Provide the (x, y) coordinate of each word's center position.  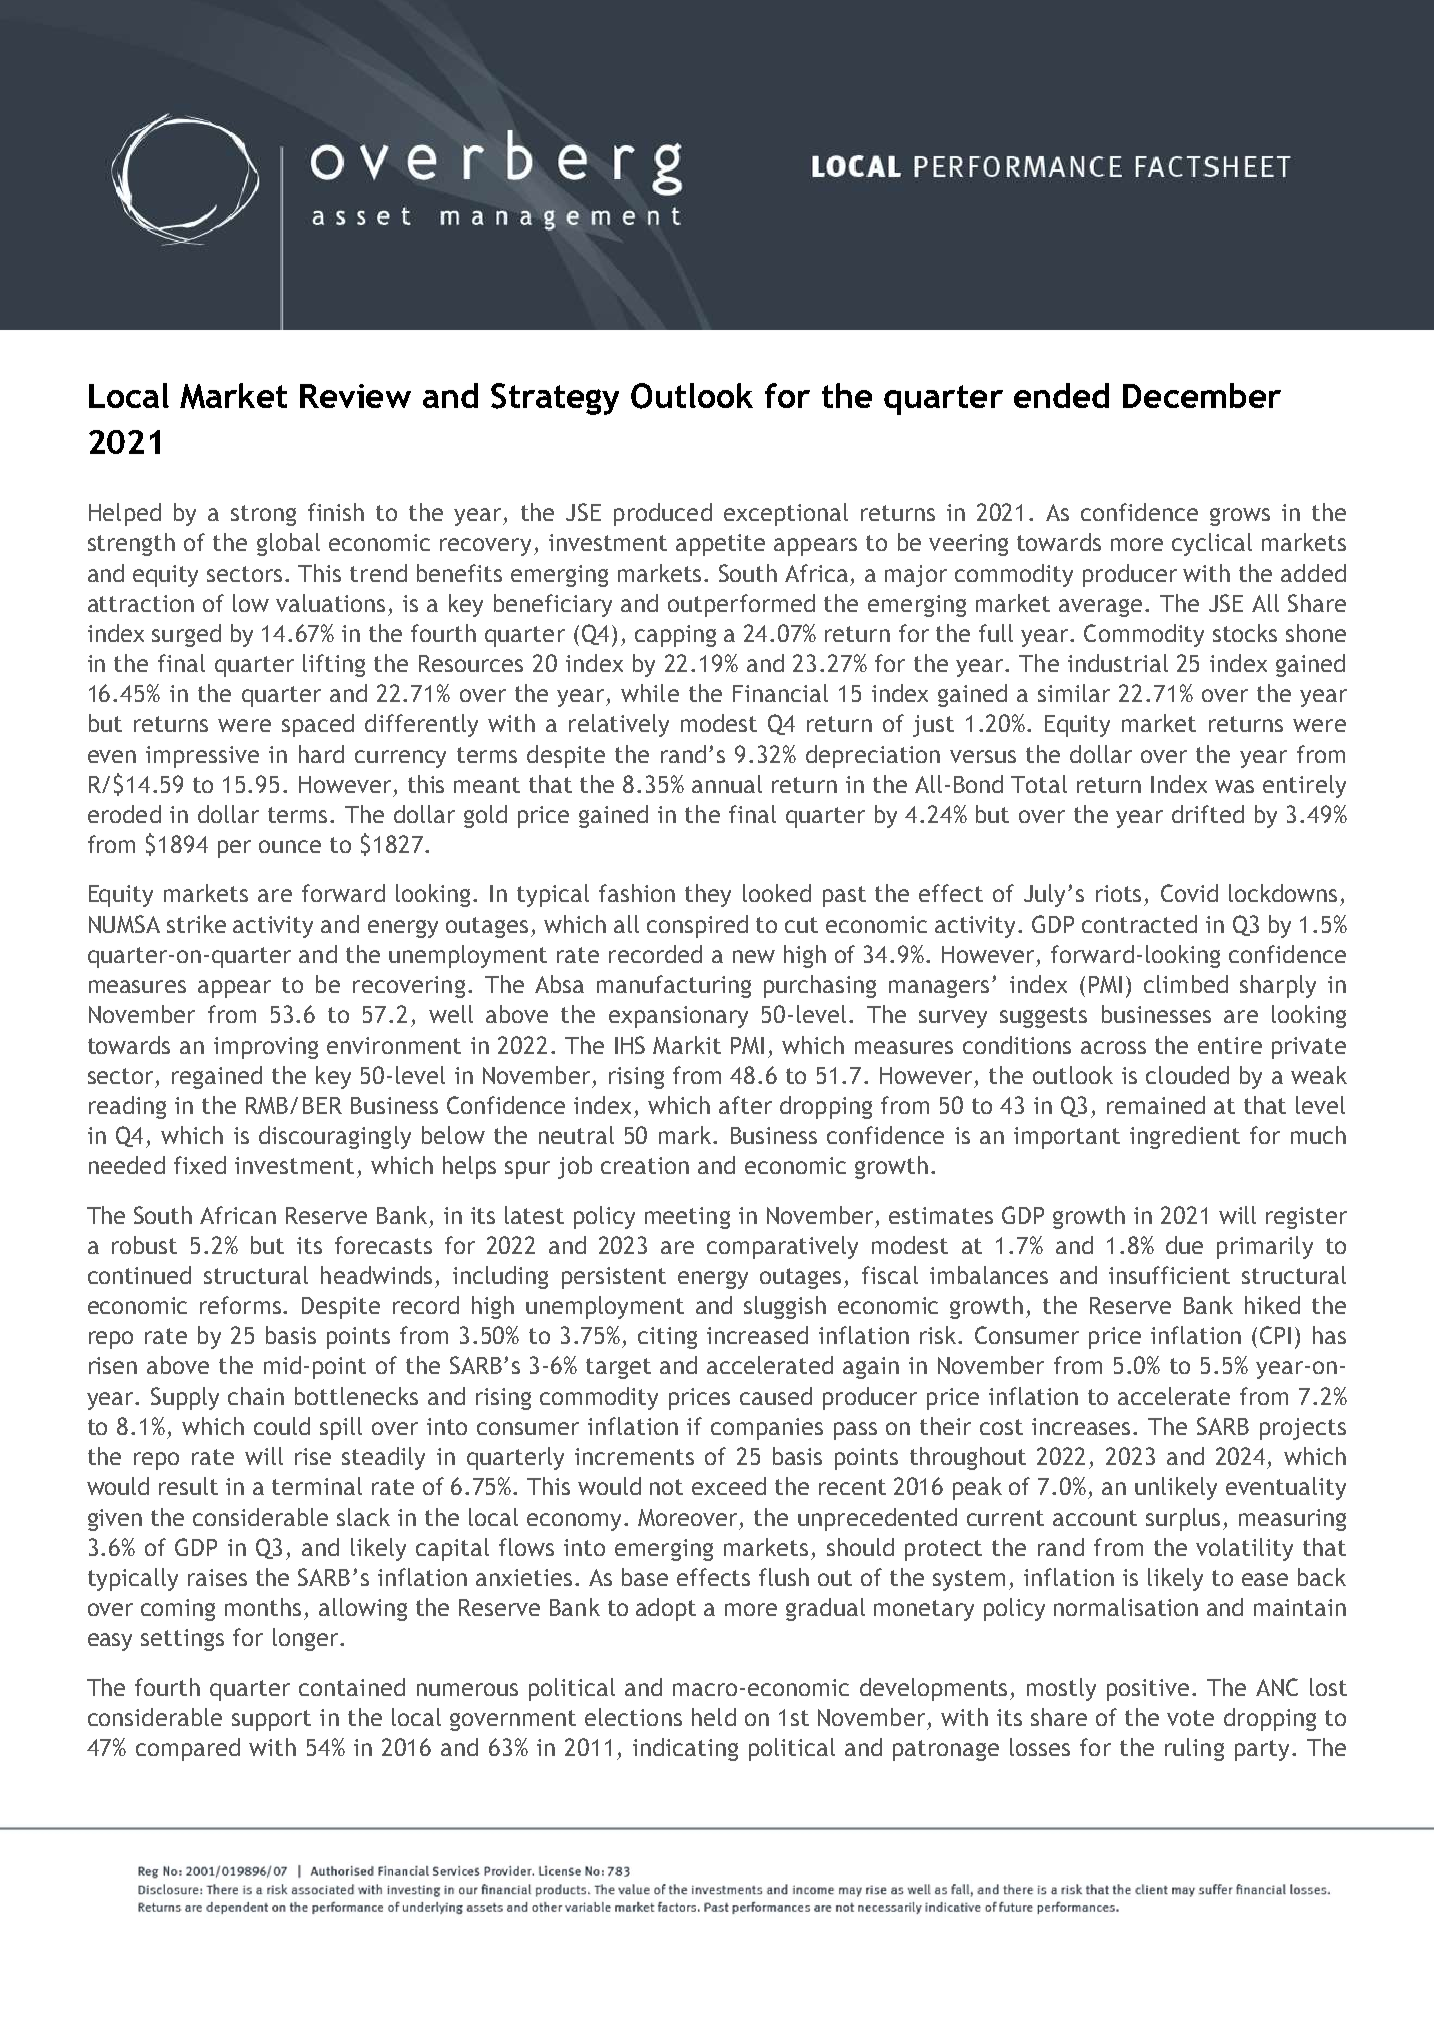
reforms (242, 1305)
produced (663, 514)
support (271, 1720)
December (1202, 395)
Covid (1189, 893)
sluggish (785, 1307)
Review (355, 396)
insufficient (1169, 1275)
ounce (290, 846)
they (708, 895)
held (714, 1717)
